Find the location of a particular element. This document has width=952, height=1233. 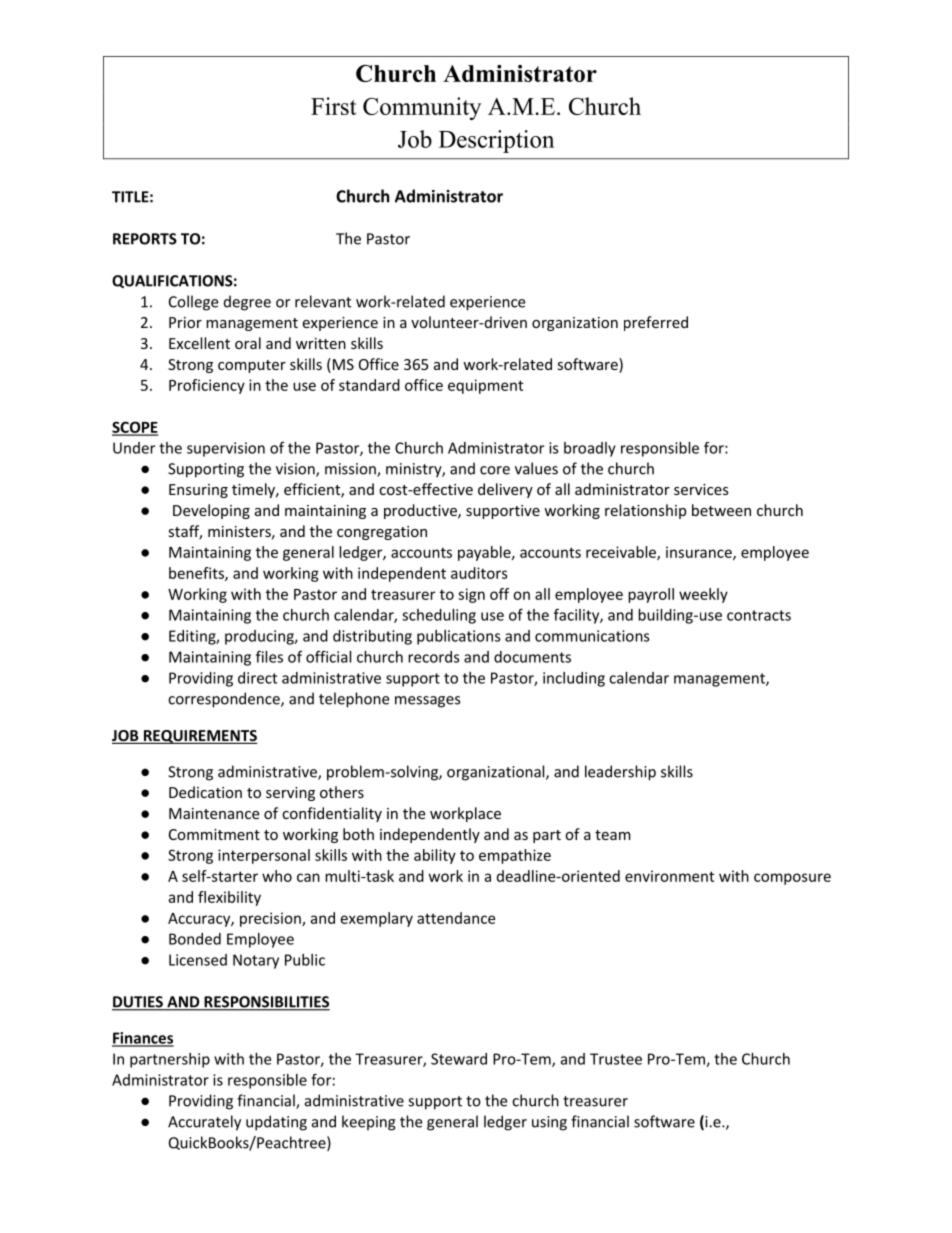

weekly is located at coordinates (703, 595).
